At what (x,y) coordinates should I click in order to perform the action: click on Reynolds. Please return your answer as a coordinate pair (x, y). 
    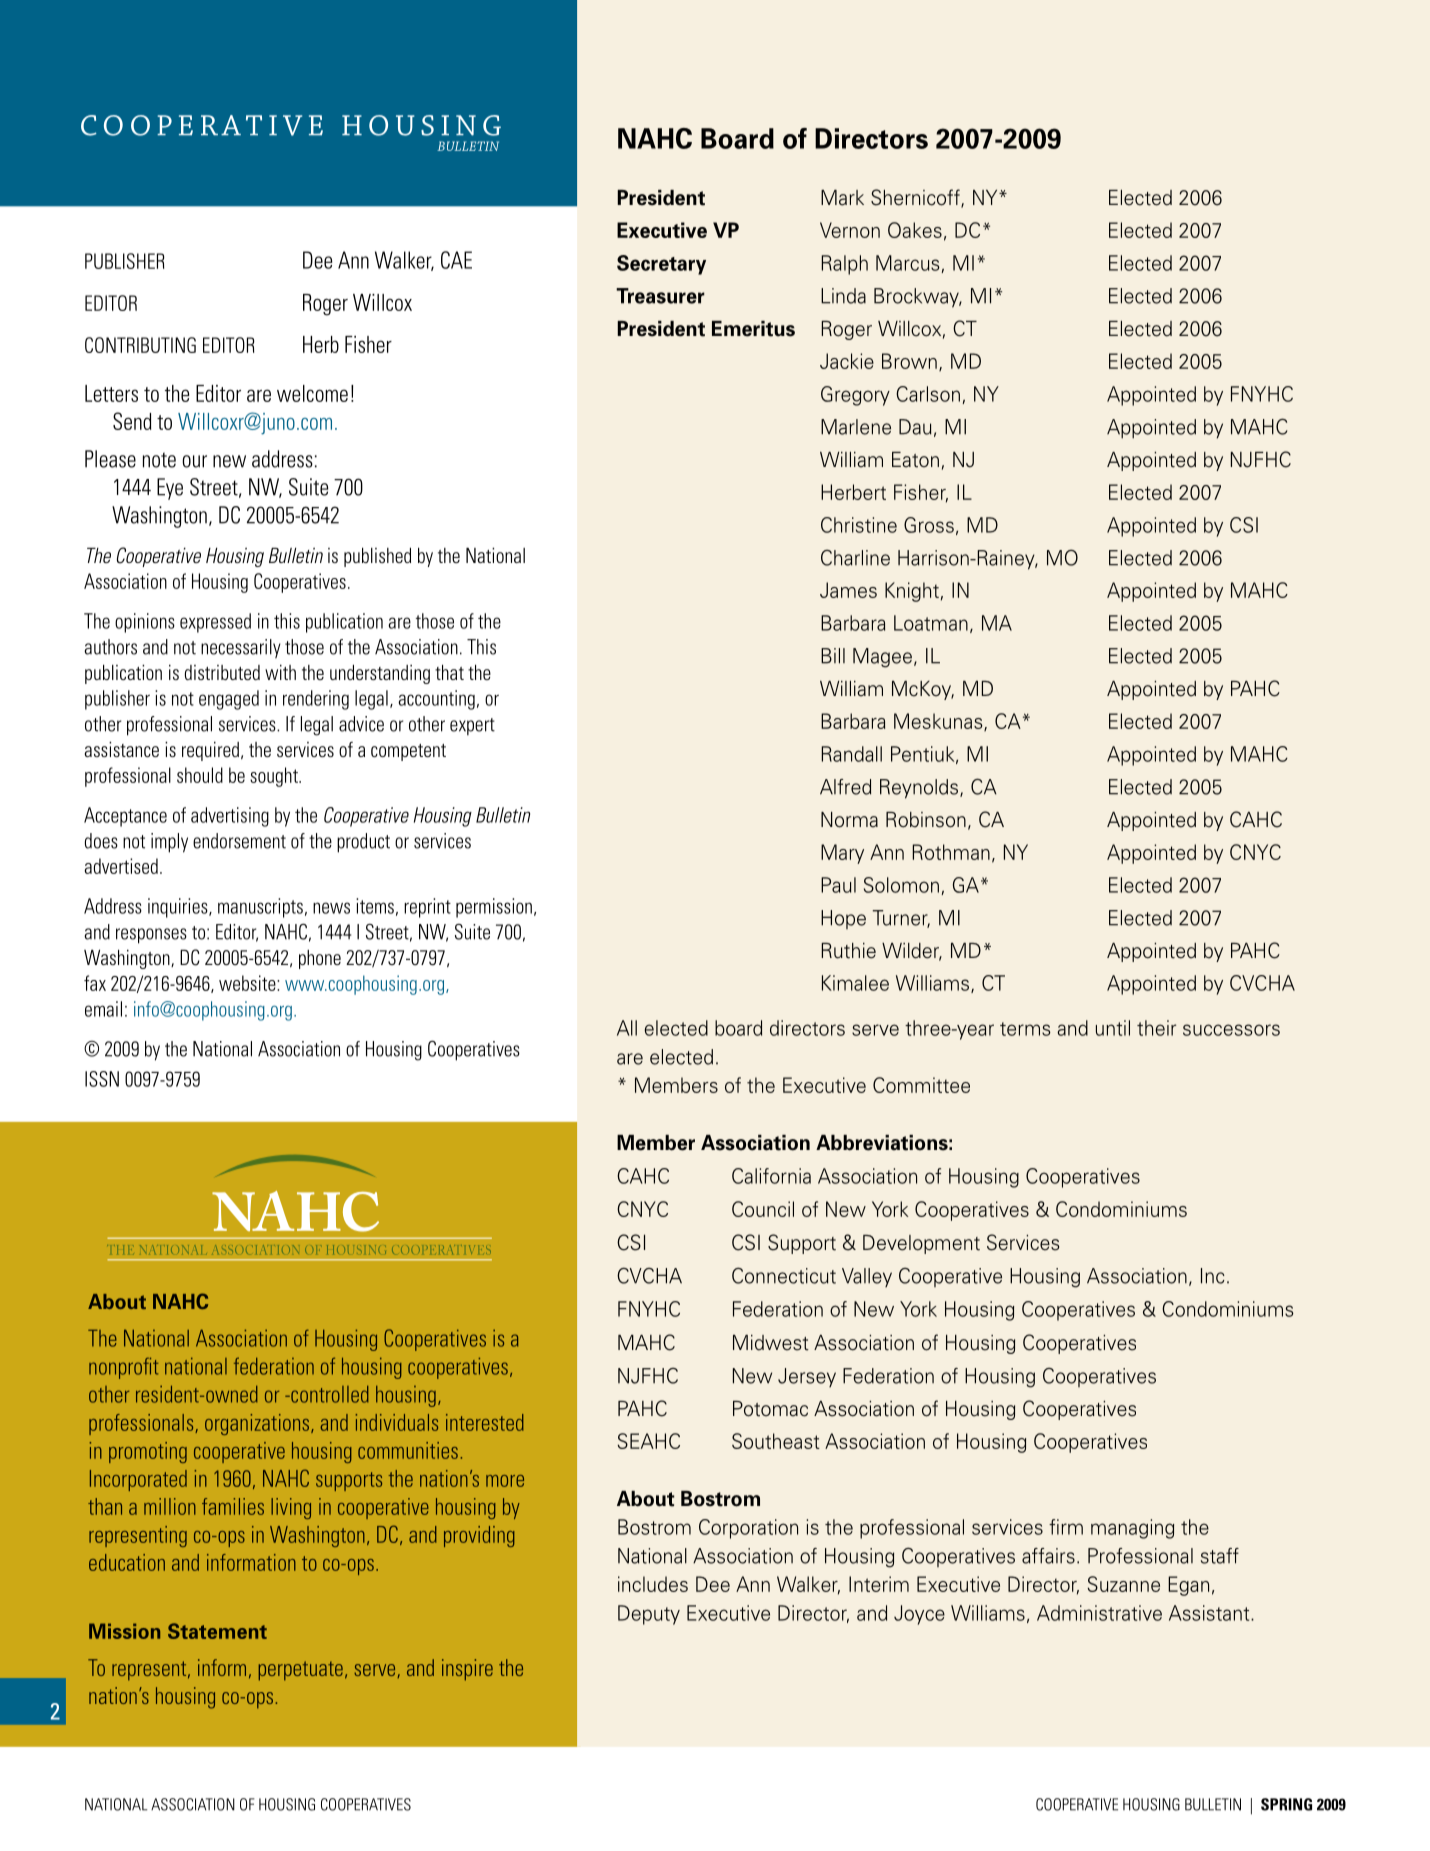
    Looking at the image, I should click on (920, 789).
